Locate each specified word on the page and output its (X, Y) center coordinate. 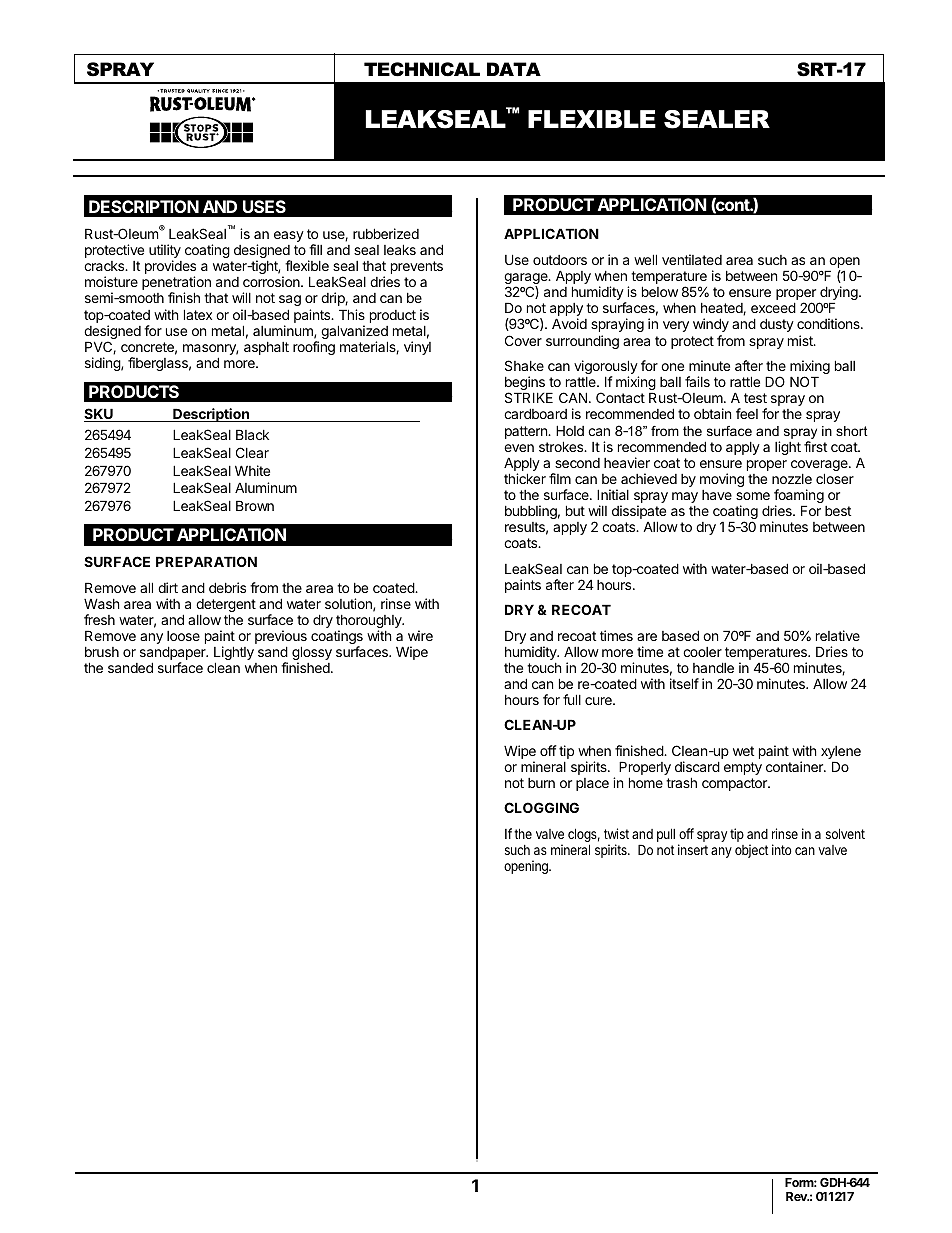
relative (838, 635)
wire (420, 635)
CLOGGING (541, 807)
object (751, 851)
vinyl (417, 348)
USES (264, 206)
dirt (168, 587)
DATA (514, 69)
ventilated (692, 259)
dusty (777, 325)
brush (102, 652)
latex (198, 314)
